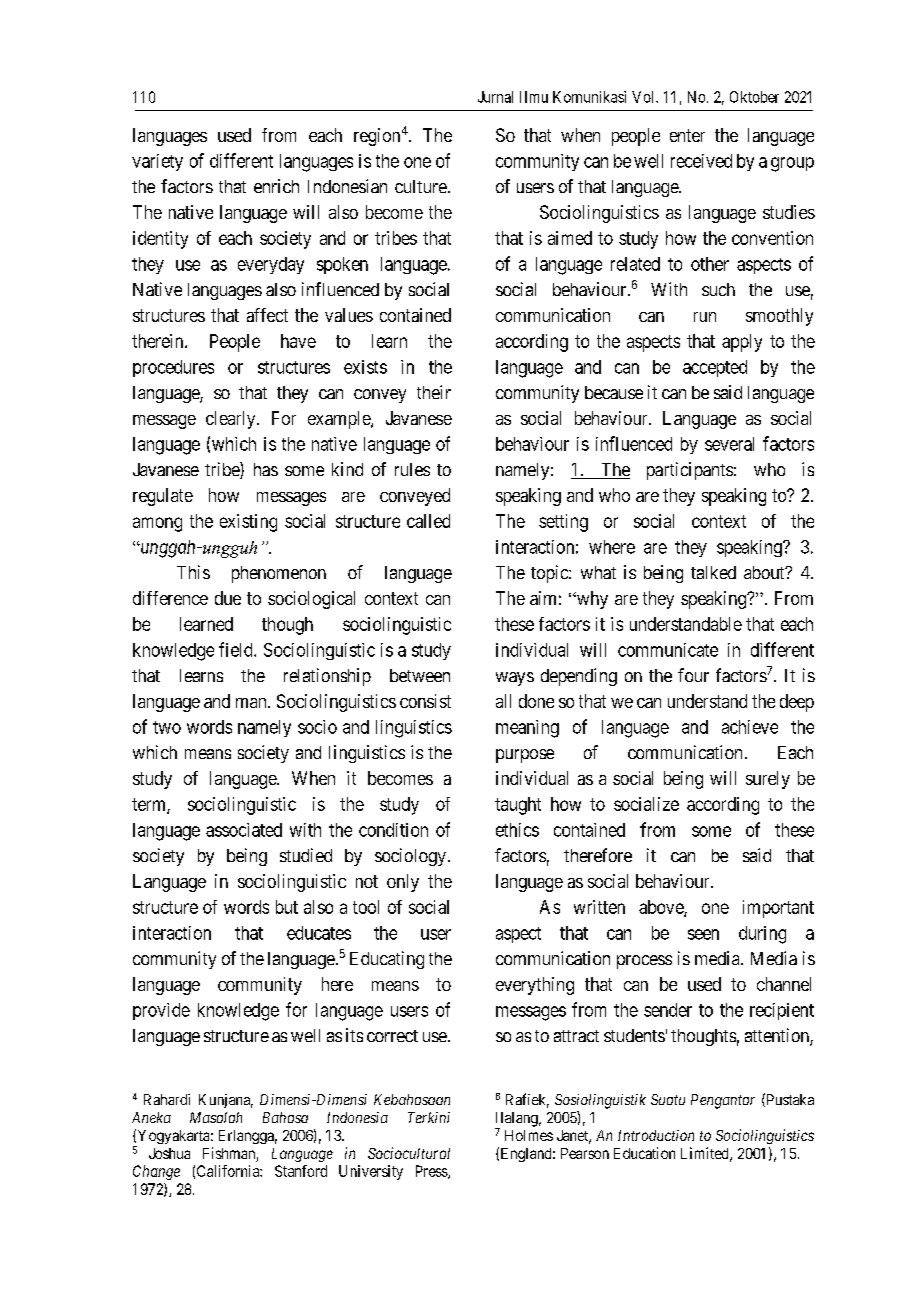 This image has height=1308, width=924. What do you see at coordinates (237, 649) in the image?
I see `field` at bounding box center [237, 649].
